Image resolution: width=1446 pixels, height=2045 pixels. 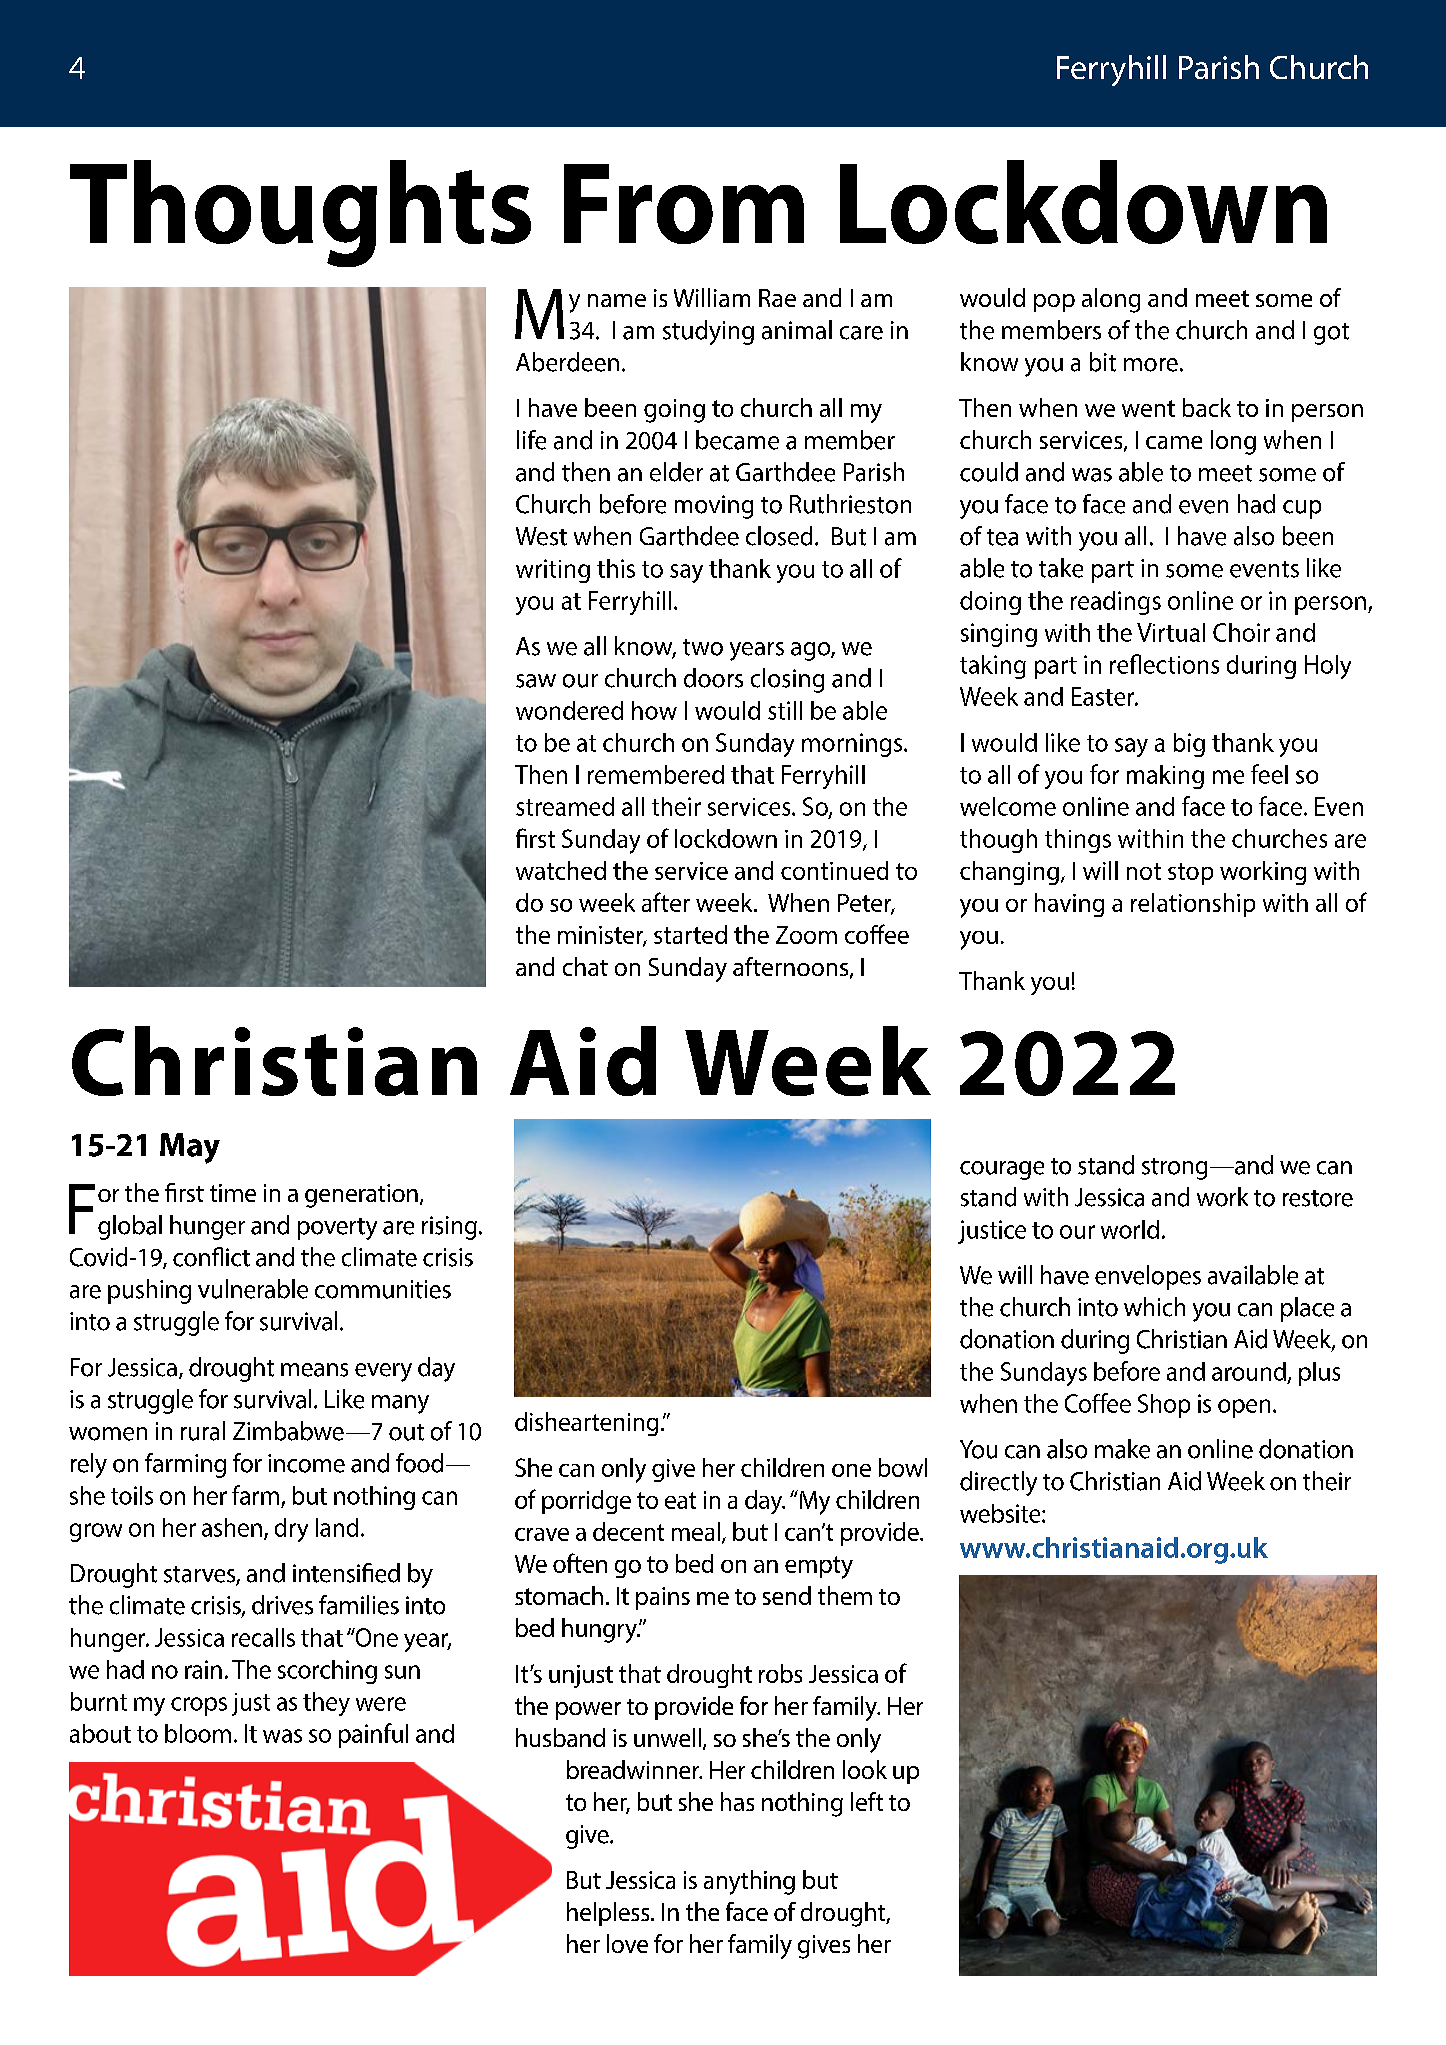 I want to click on eat, so click(x=680, y=1500).
